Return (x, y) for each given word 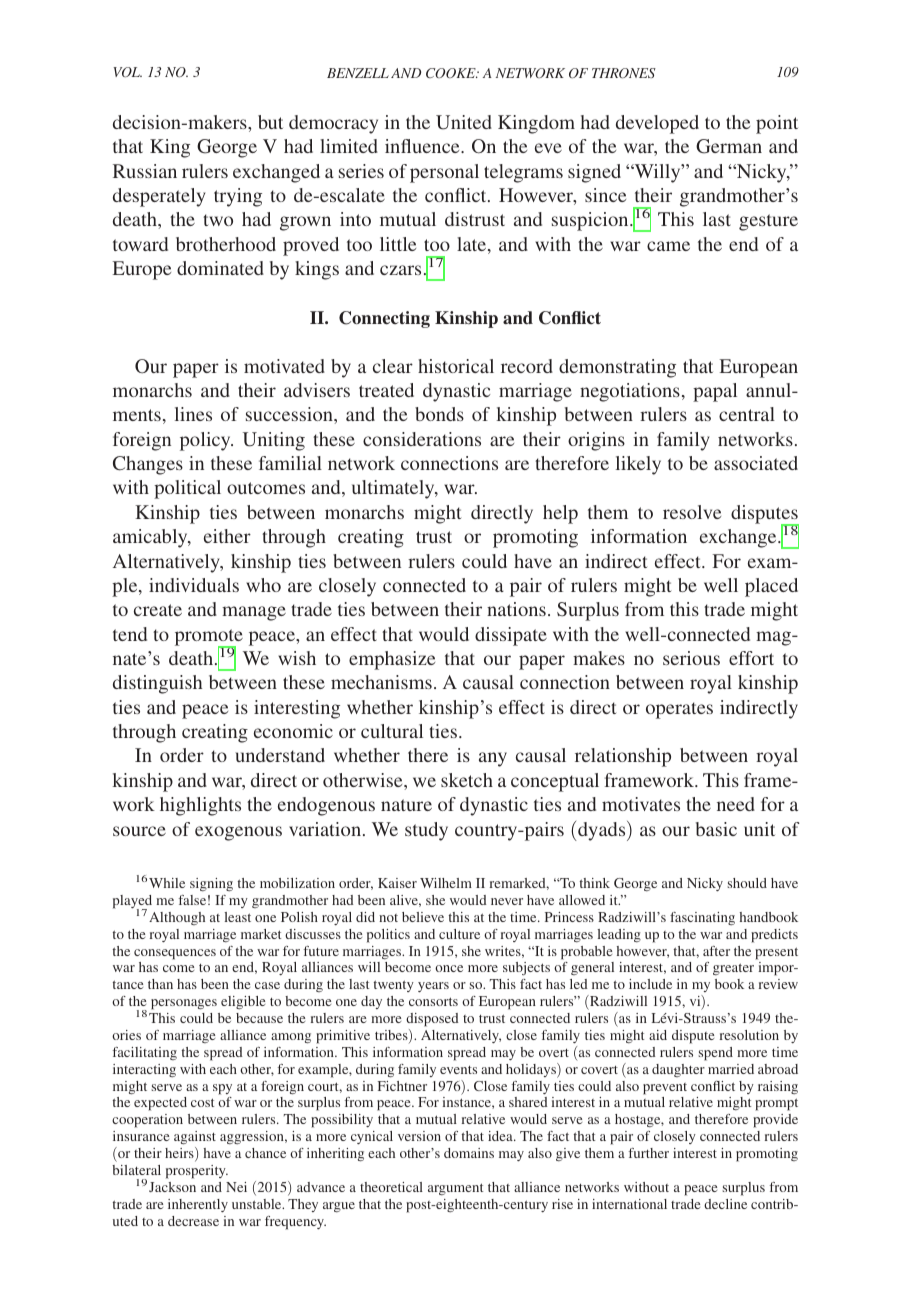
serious (691, 658)
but (270, 122)
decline (725, 1204)
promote (209, 638)
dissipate (511, 636)
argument (455, 1189)
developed (657, 124)
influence (423, 146)
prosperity (197, 1172)
